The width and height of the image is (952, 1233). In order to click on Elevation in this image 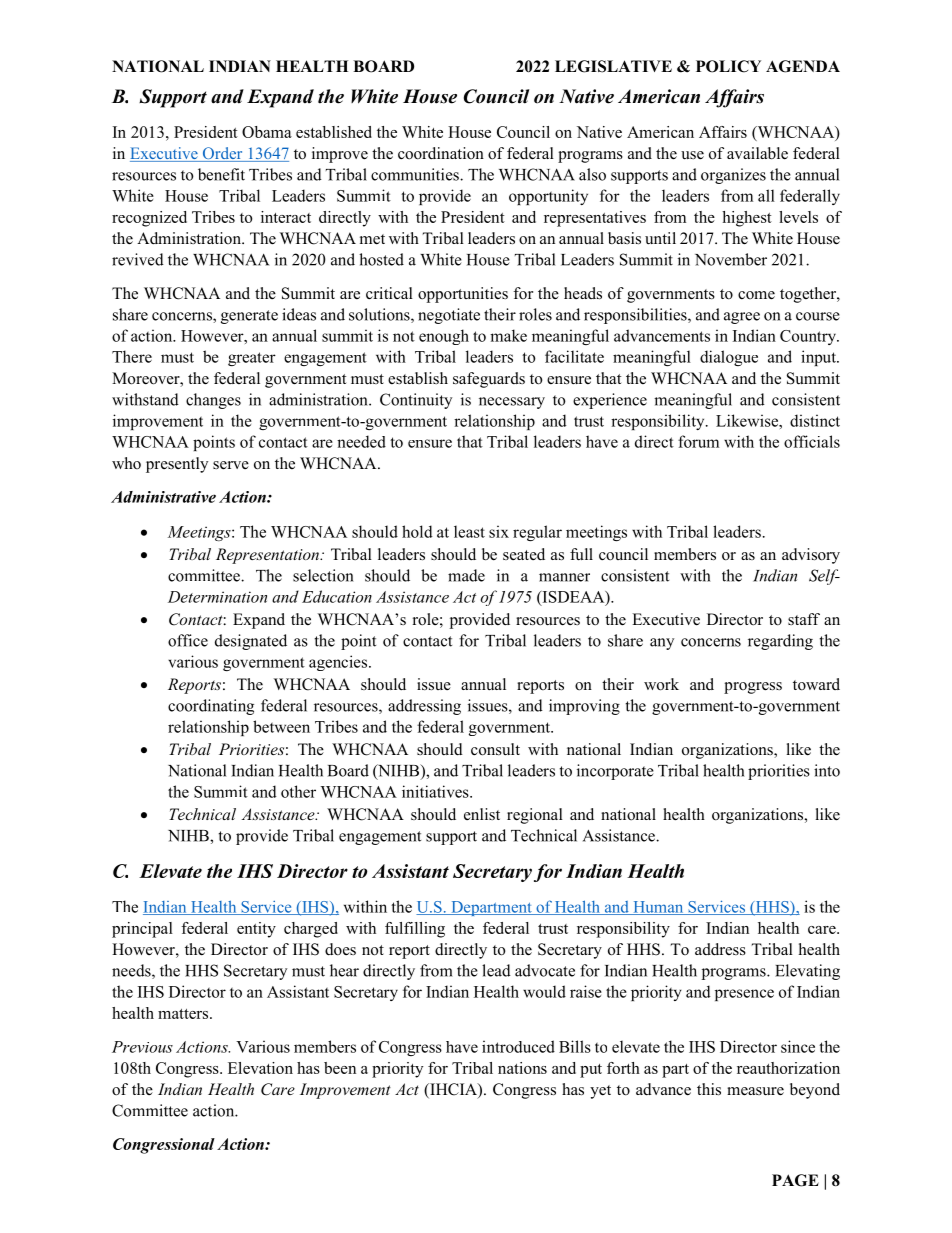, I will do `click(260, 1068)`.
